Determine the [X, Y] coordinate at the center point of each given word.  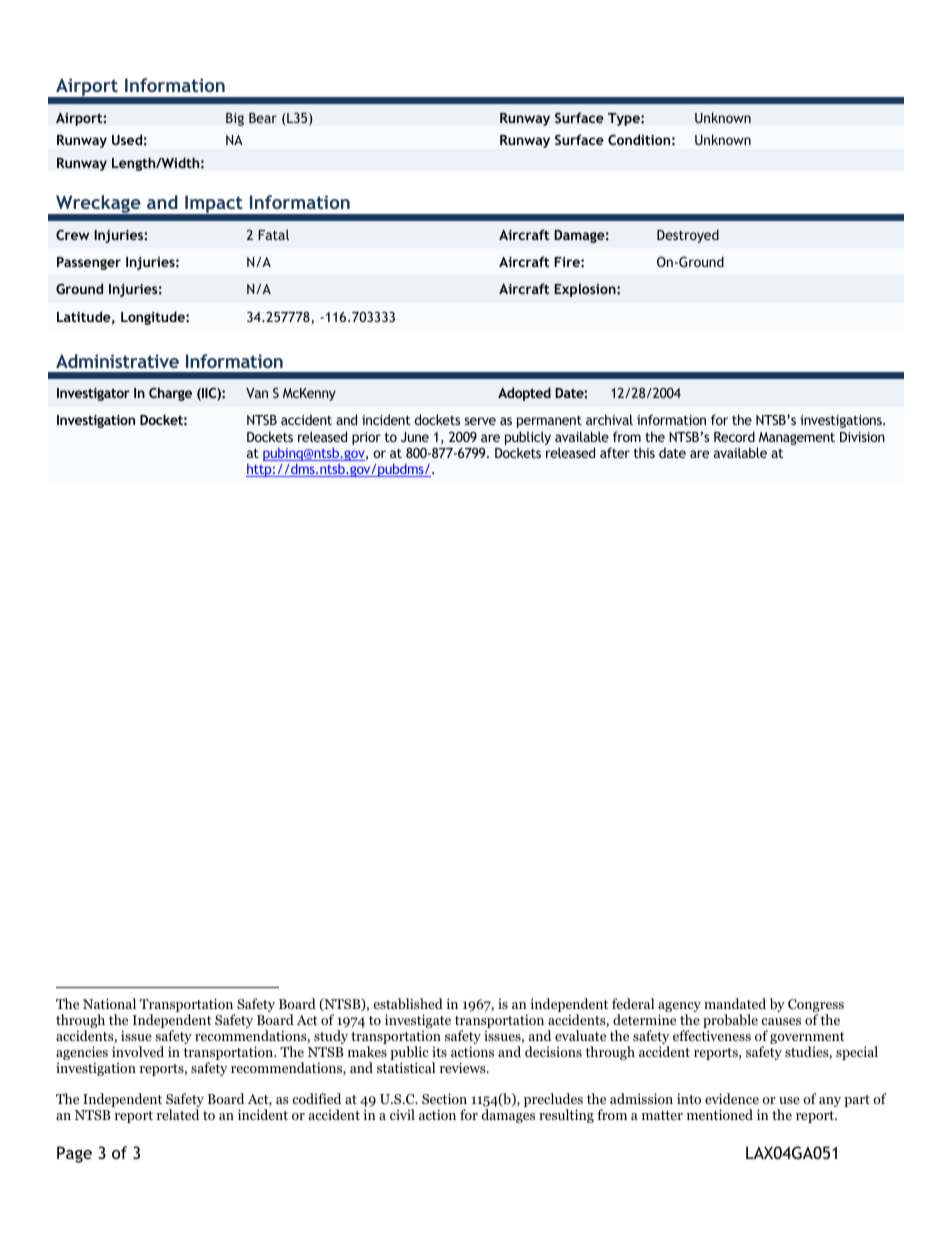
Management [796, 440]
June [415, 437]
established [408, 1003]
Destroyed [688, 236]
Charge [170, 394]
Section [444, 1098]
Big [235, 119]
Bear [263, 118]
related [178, 1114]
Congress [816, 1007]
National [109, 1003]
